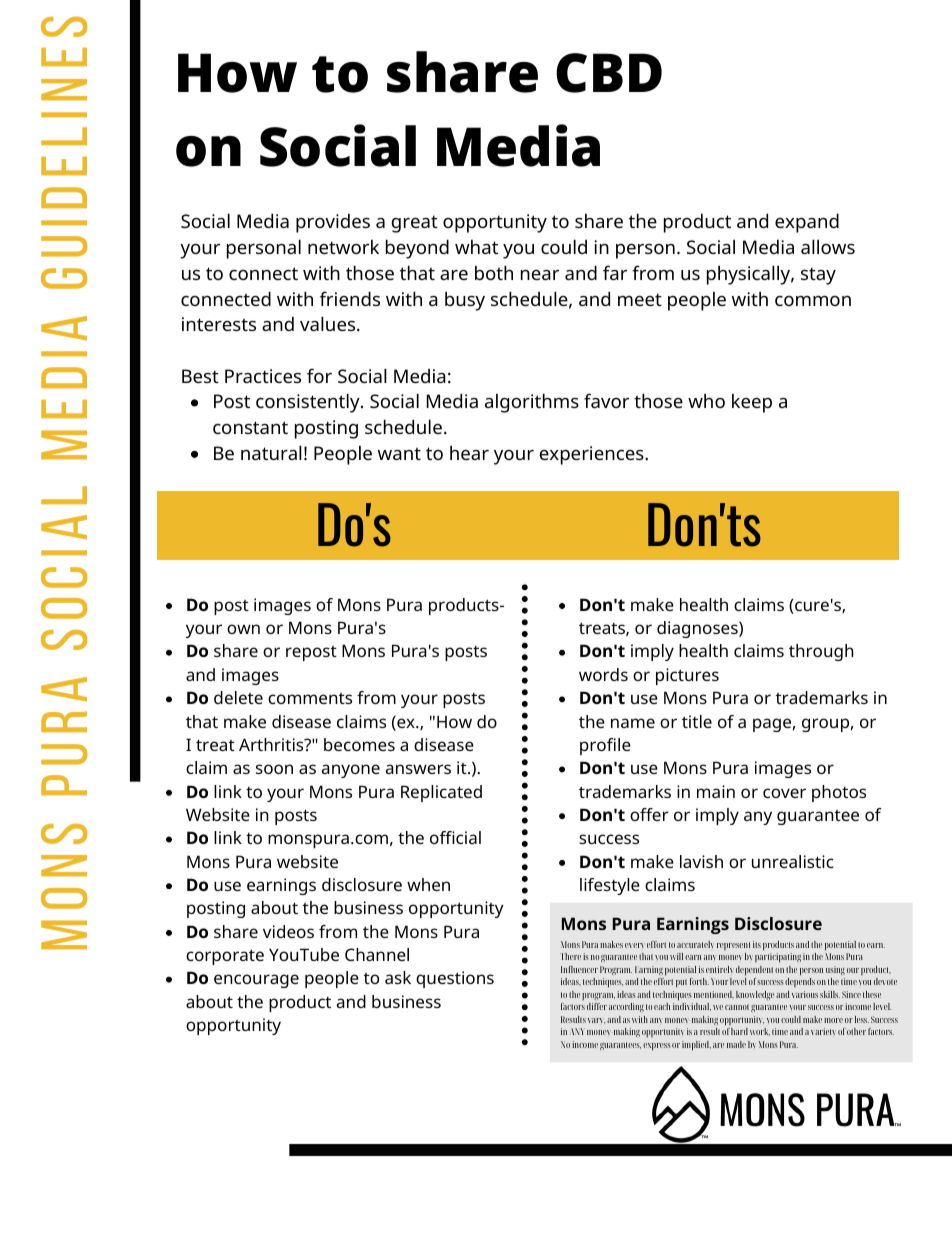 Image resolution: width=952 pixels, height=1233 pixels. Describe the element at coordinates (752, 403) in the image. I see `keep` at that location.
